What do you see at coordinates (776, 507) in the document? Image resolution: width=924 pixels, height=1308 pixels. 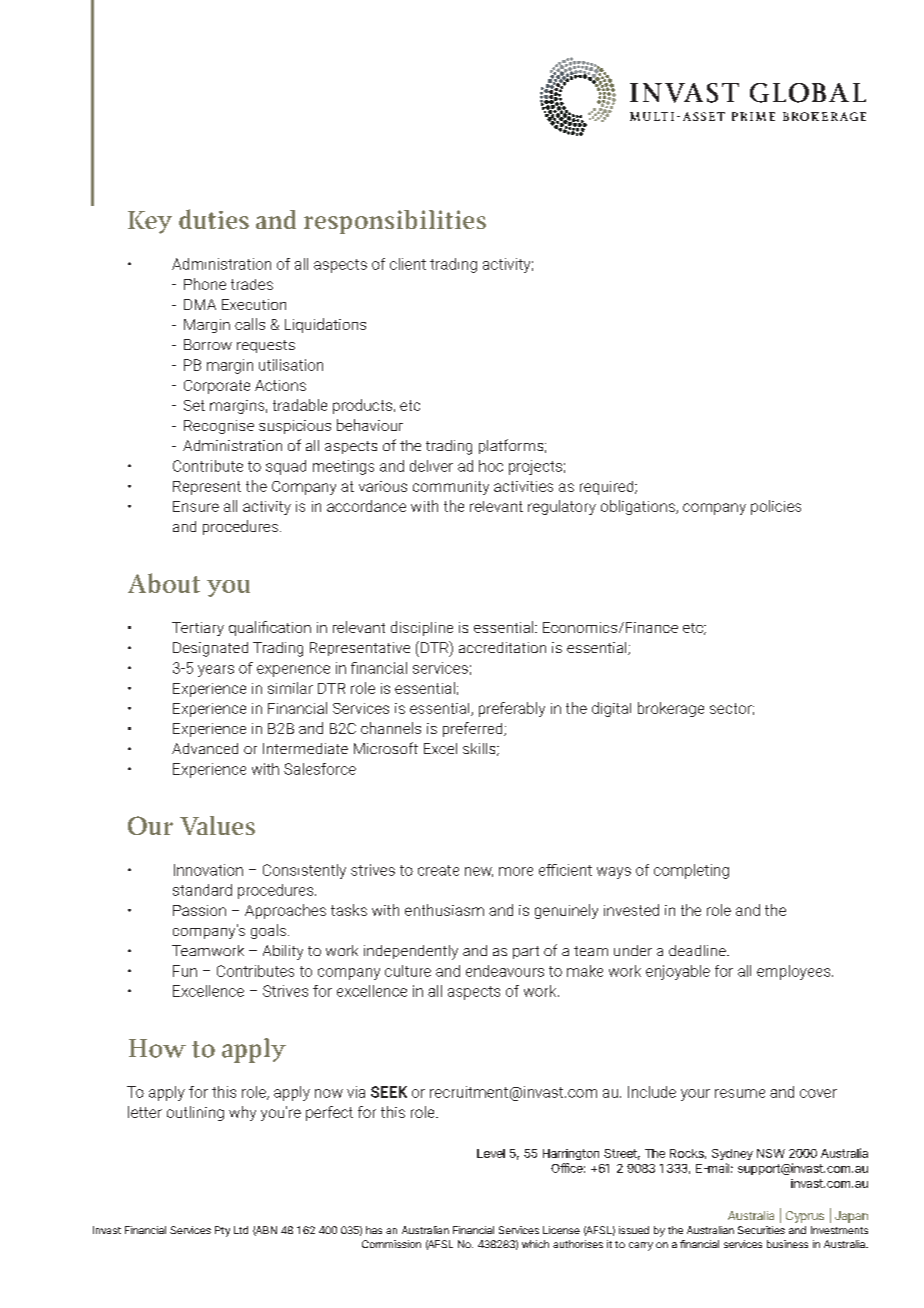 I see `policies` at bounding box center [776, 507].
